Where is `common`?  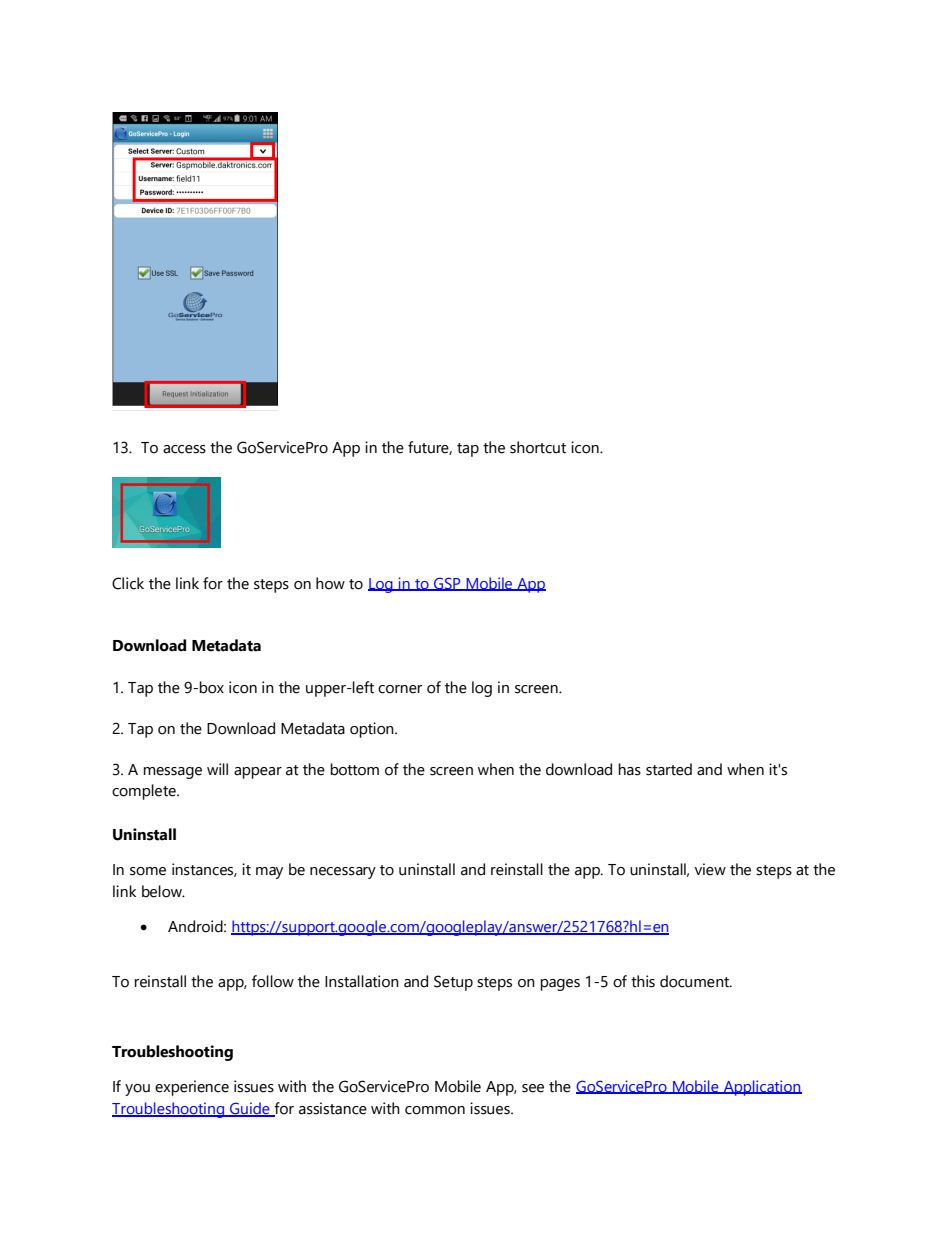 common is located at coordinates (435, 1110).
